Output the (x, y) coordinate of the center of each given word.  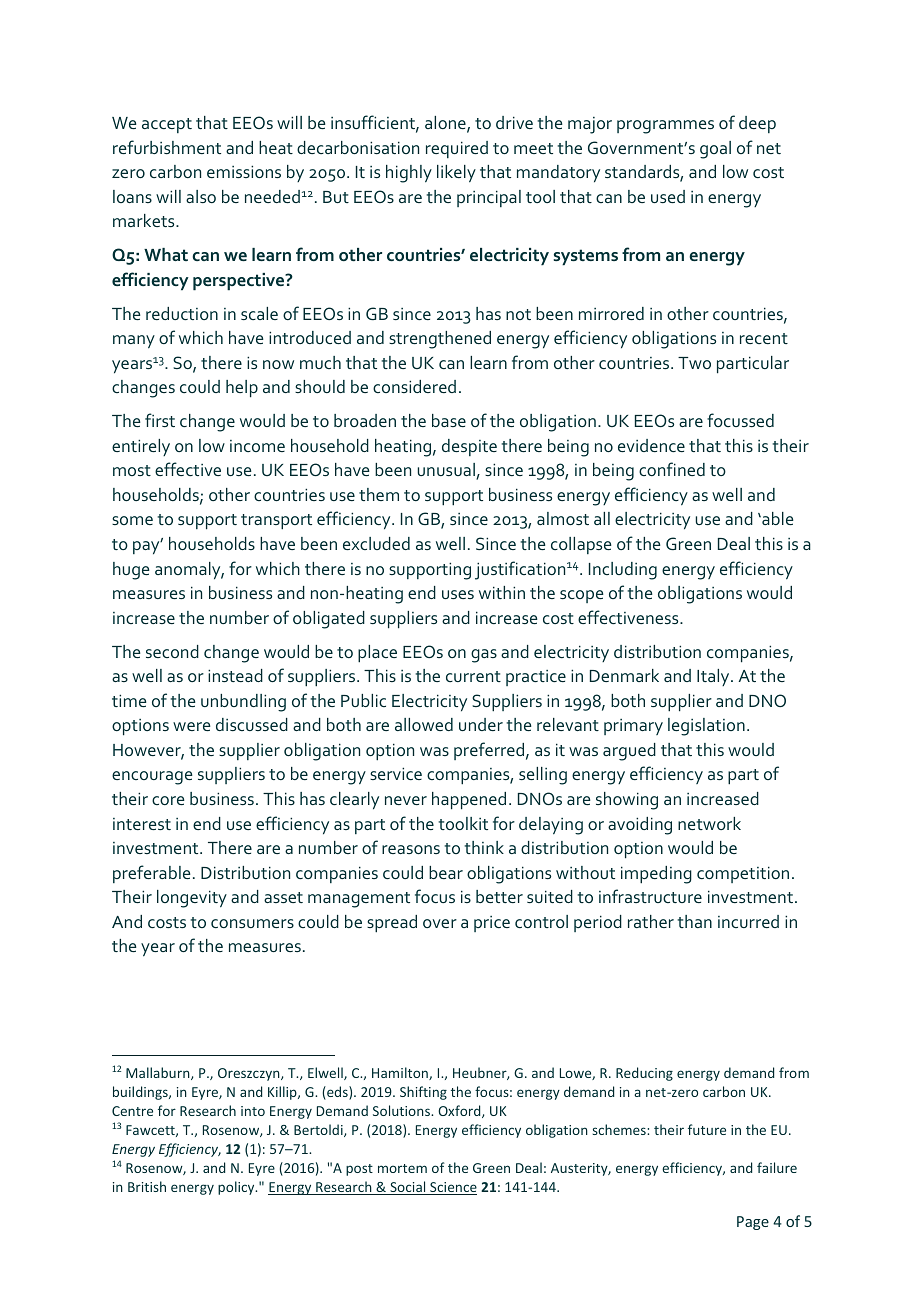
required (457, 149)
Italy (714, 677)
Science (452, 1188)
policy (237, 1188)
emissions (244, 171)
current (473, 676)
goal (715, 150)
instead (235, 675)
